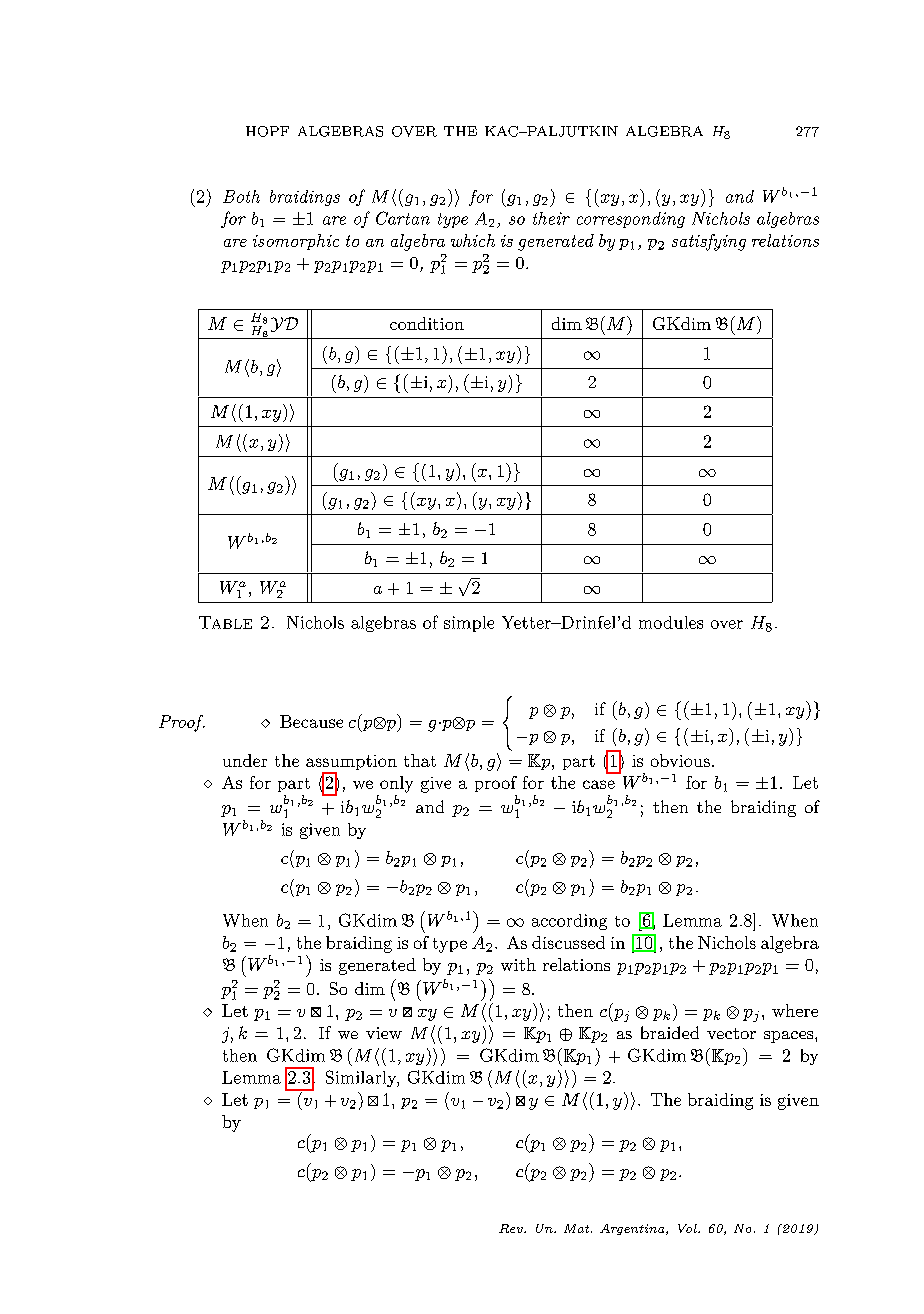 Image resolution: width=924 pixels, height=1314 pixels. What do you see at coordinates (296, 242) in the screenshot?
I see `isomorphic` at bounding box center [296, 242].
